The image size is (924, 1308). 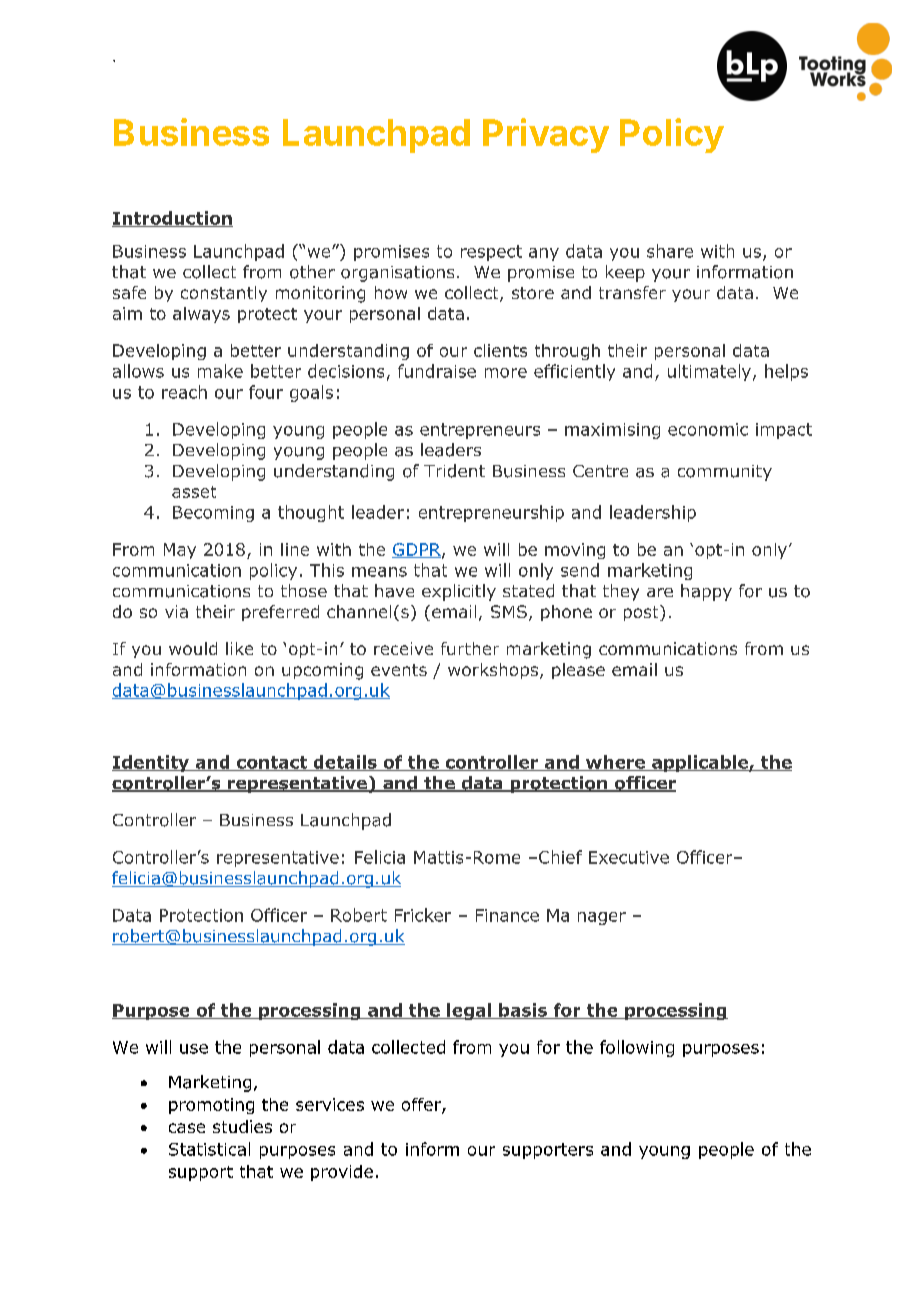 I want to click on Executive, so click(x=629, y=857).
